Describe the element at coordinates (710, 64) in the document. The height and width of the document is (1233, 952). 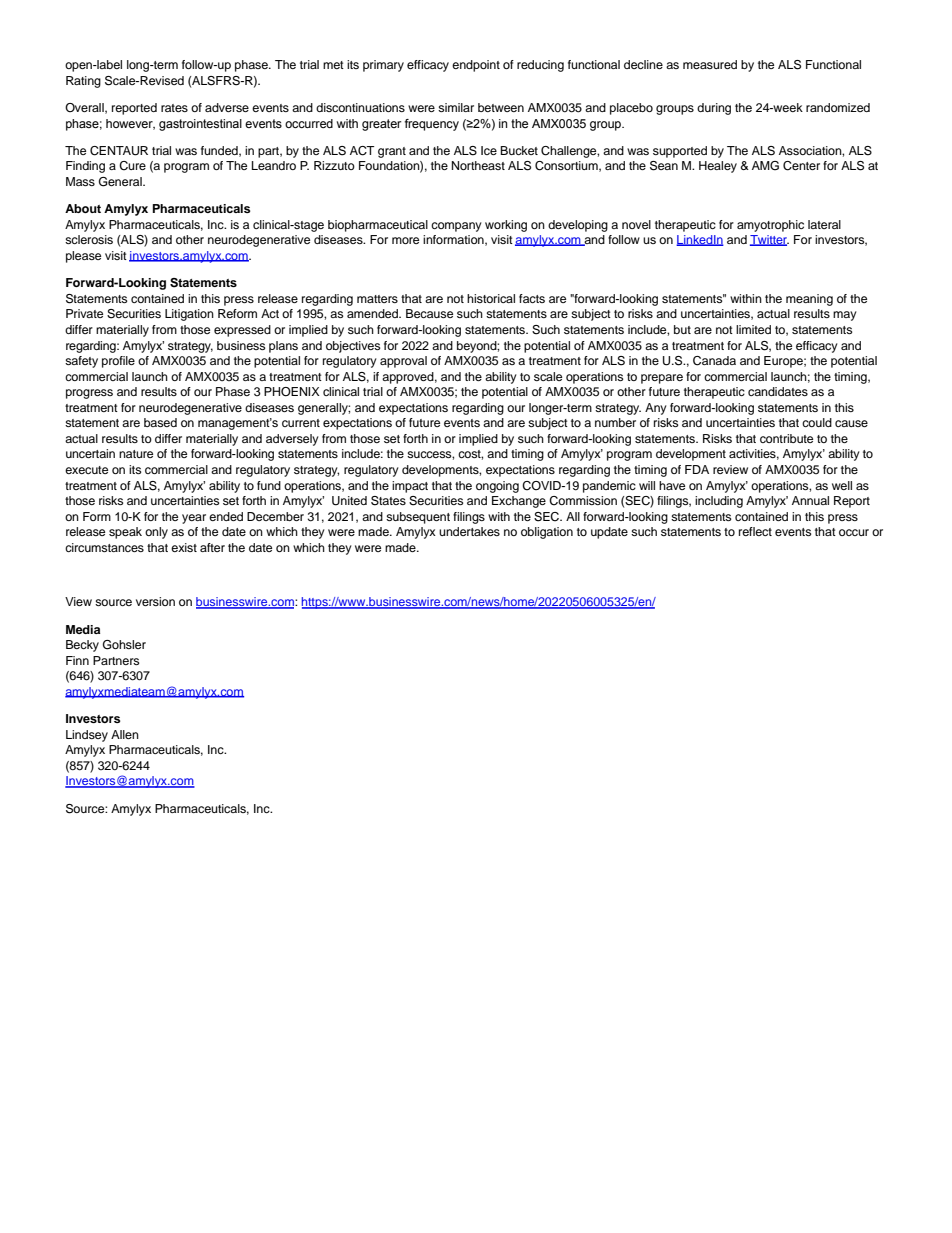
I see `measured` at that location.
